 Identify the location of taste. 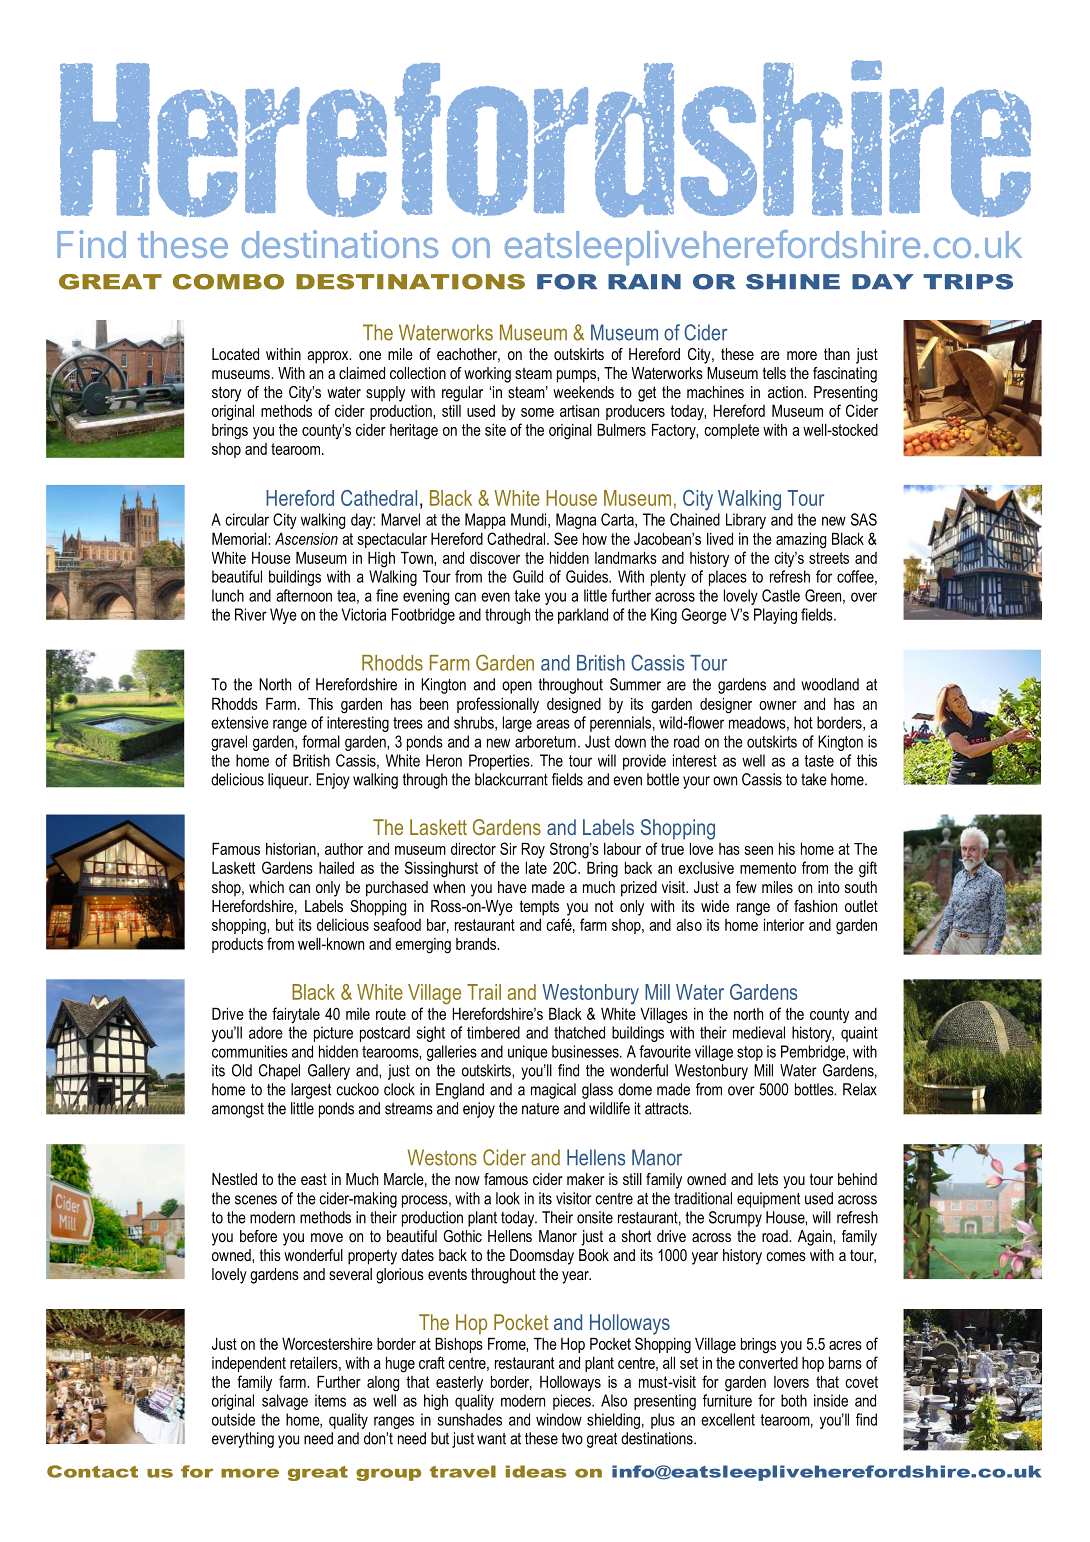
(819, 761).
